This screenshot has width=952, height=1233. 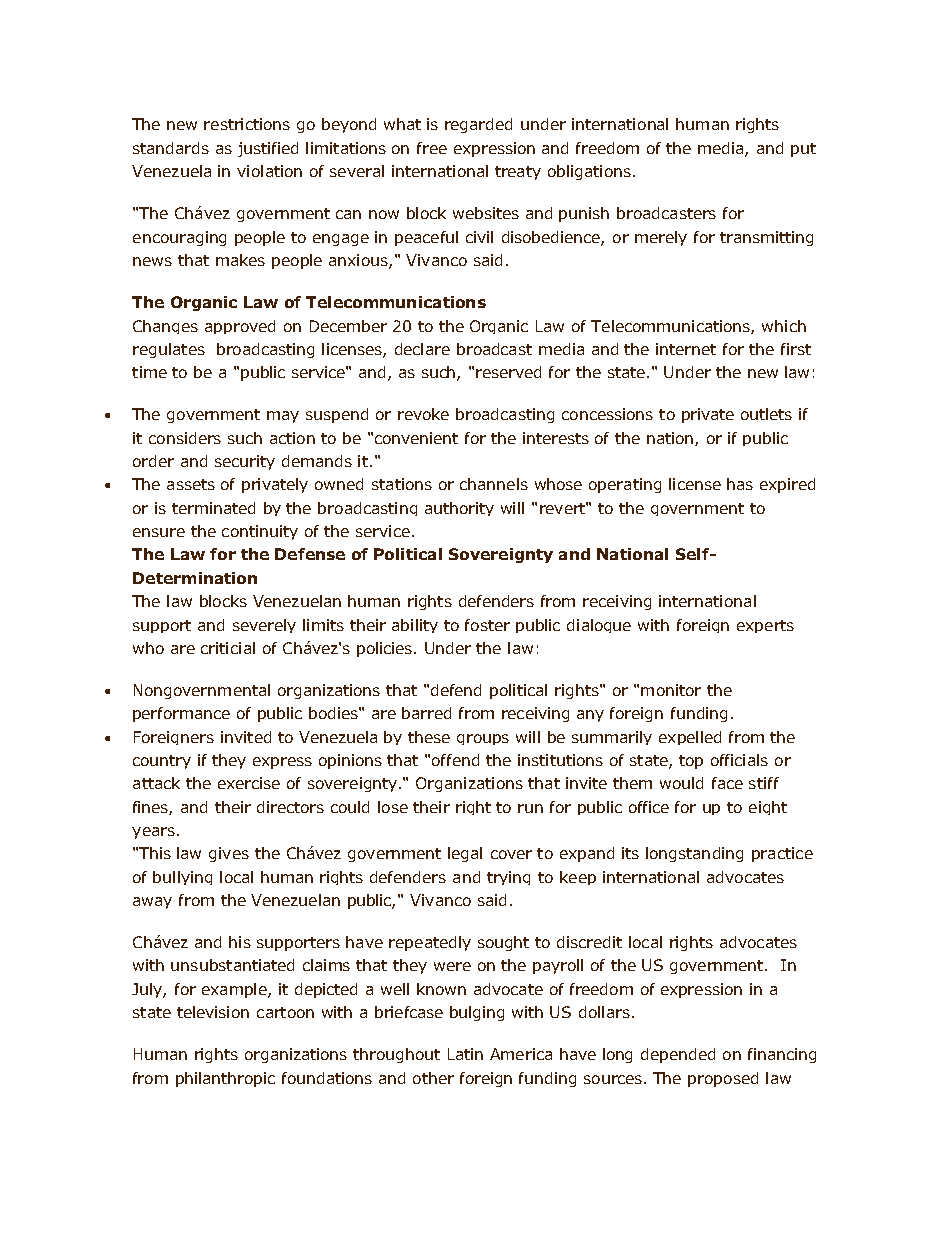 What do you see at coordinates (765, 626) in the screenshot?
I see `experts` at bounding box center [765, 626].
